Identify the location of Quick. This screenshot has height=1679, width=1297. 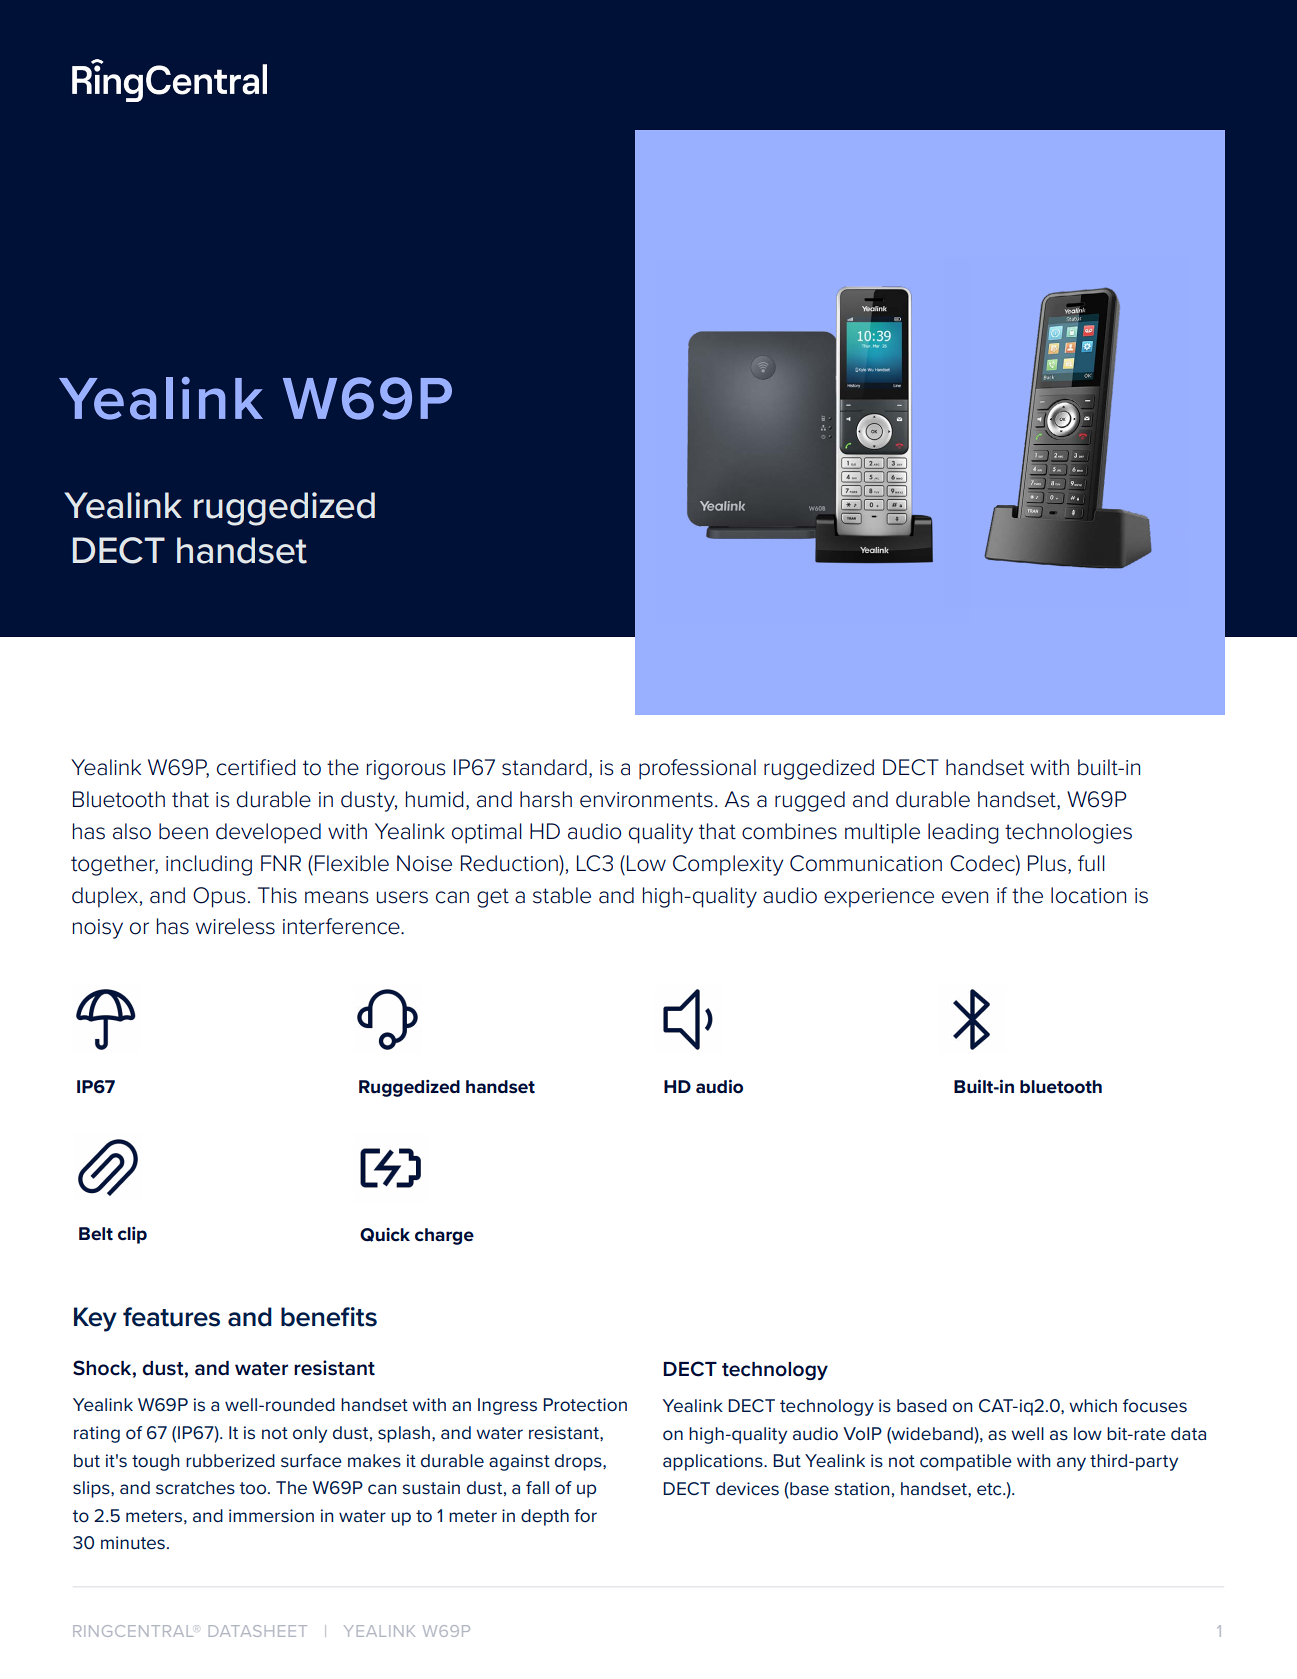
(385, 1235).
